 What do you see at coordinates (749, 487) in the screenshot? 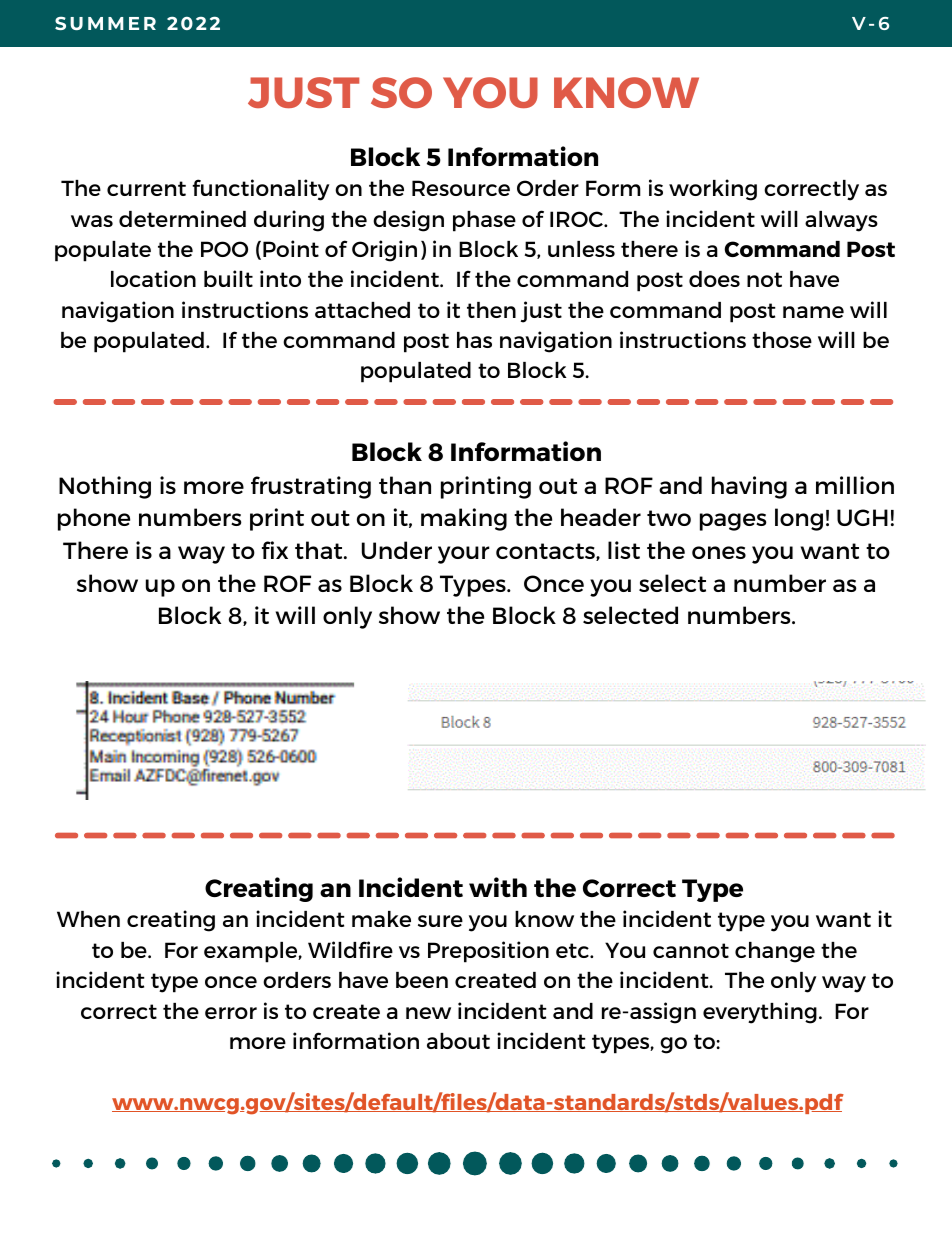
I see `having` at bounding box center [749, 487].
